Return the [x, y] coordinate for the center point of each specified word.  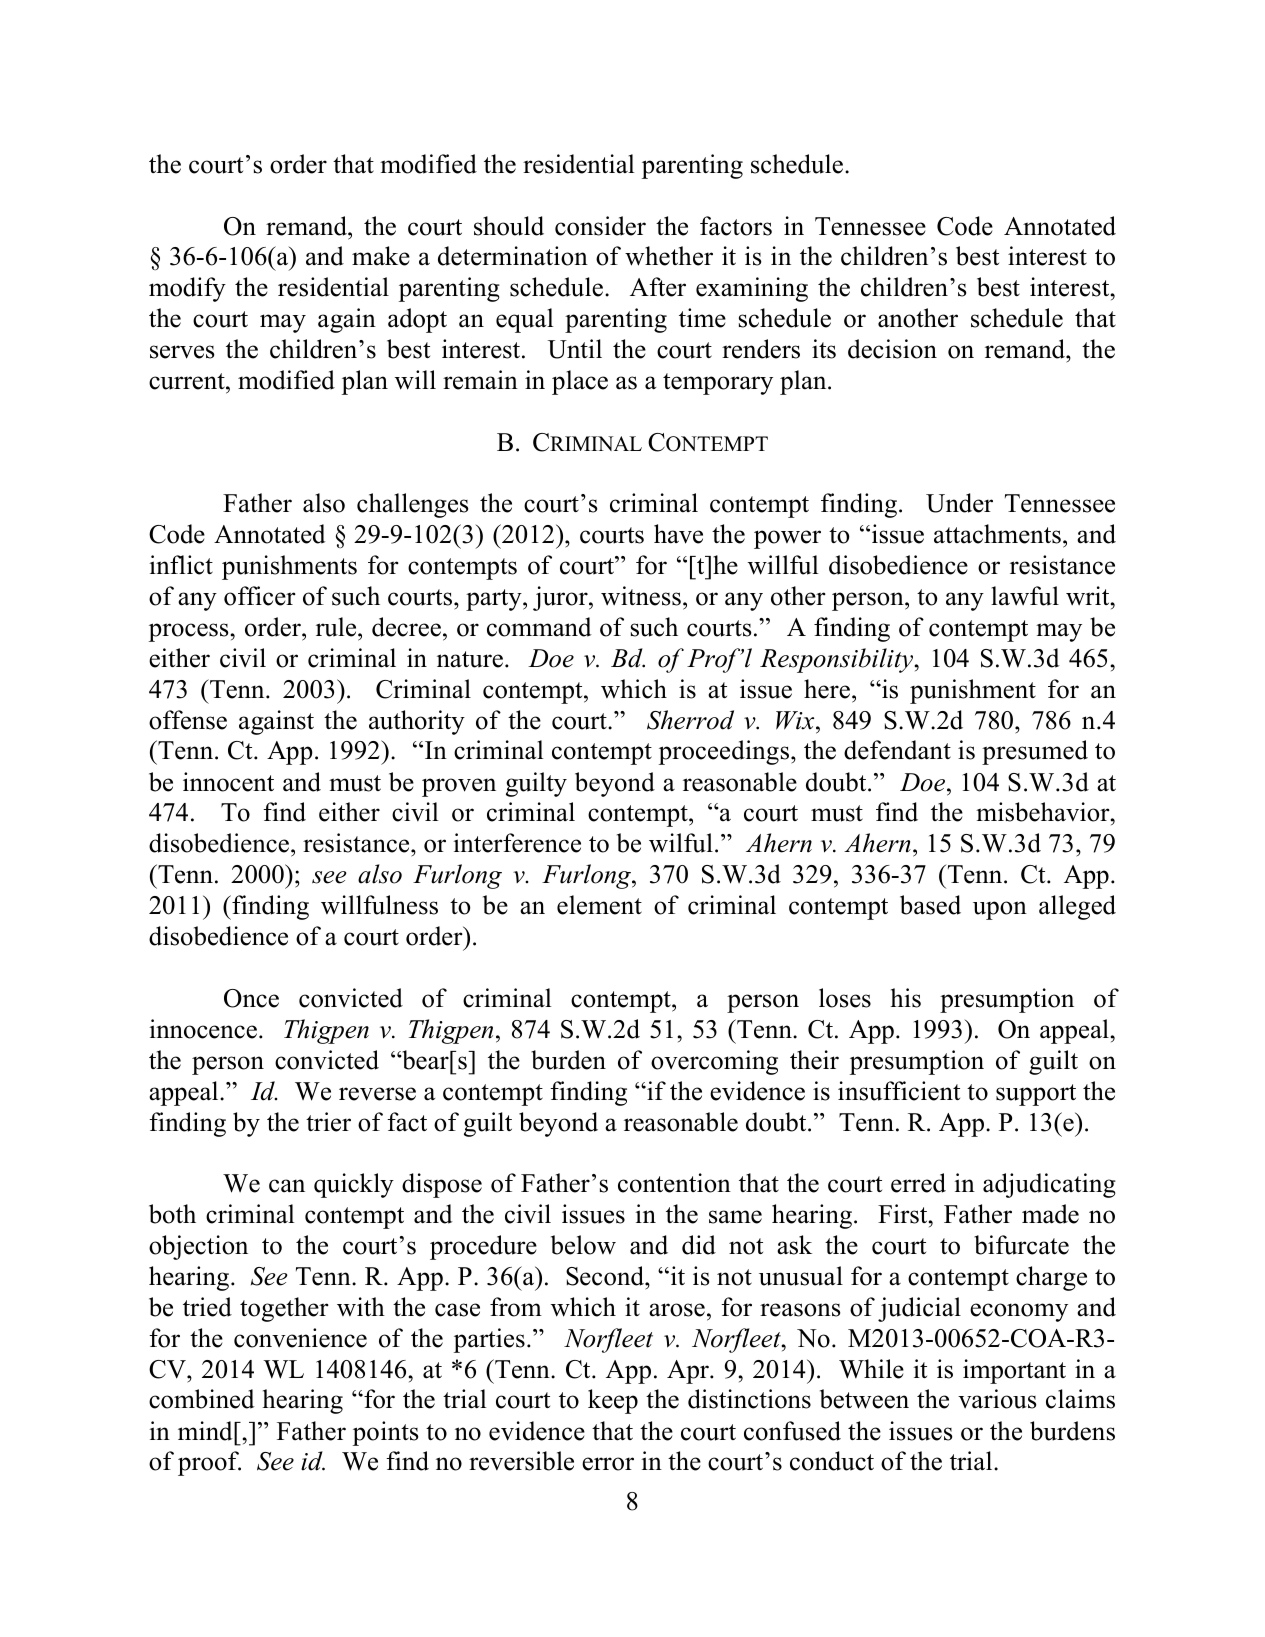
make [381, 256]
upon [1000, 910]
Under [959, 503]
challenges [412, 505]
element [599, 905]
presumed [1035, 752]
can [287, 1186]
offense [188, 720]
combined [202, 1399]
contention [674, 1183]
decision [892, 349]
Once [251, 998]
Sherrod [690, 720]
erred [918, 1183]
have [678, 534]
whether [669, 256]
